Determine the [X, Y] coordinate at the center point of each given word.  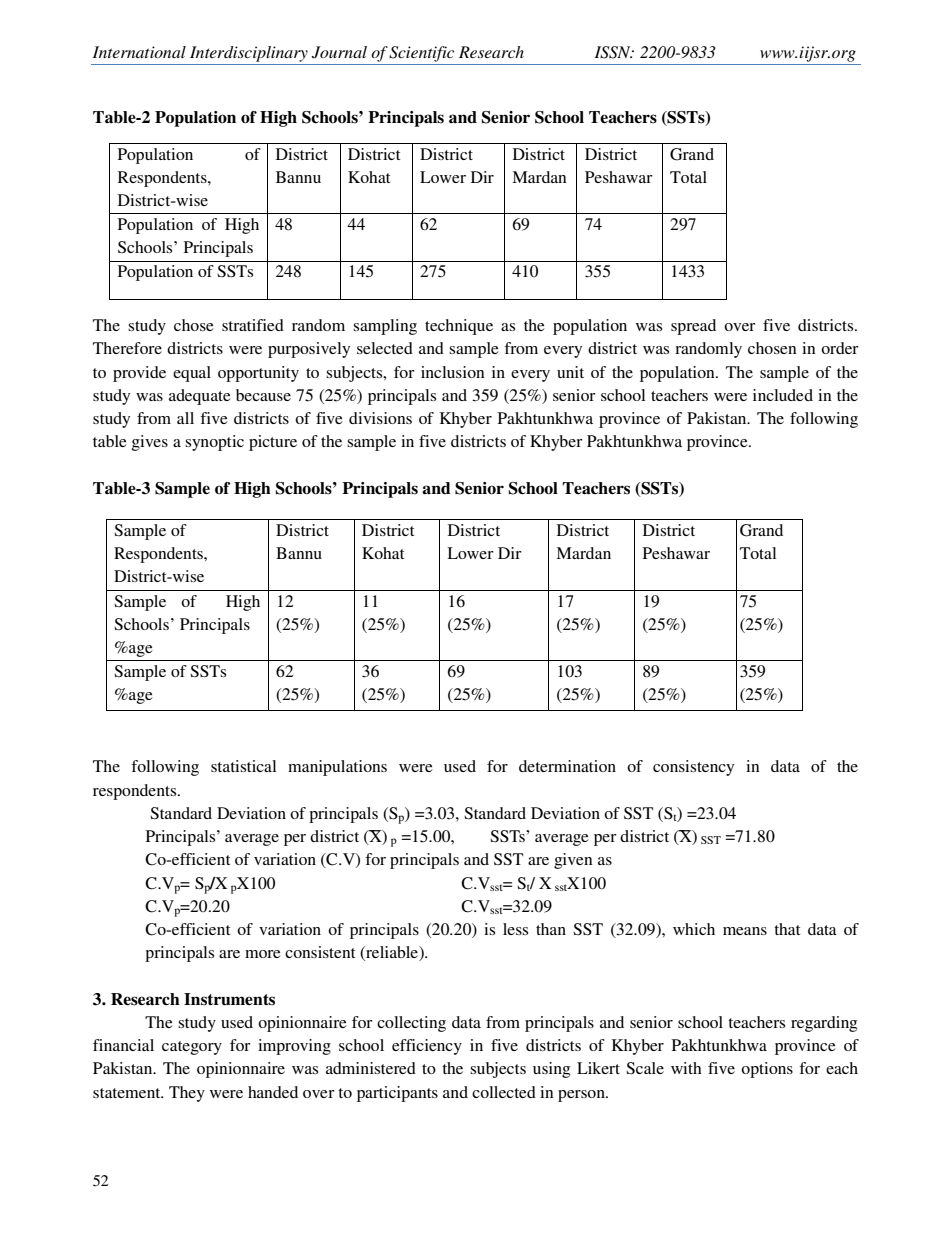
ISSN [613, 52]
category [192, 1048]
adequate [200, 397]
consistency [693, 768]
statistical [243, 766]
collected [504, 1092]
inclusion [453, 372]
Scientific [421, 54]
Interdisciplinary [249, 54]
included [783, 395]
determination [567, 766]
